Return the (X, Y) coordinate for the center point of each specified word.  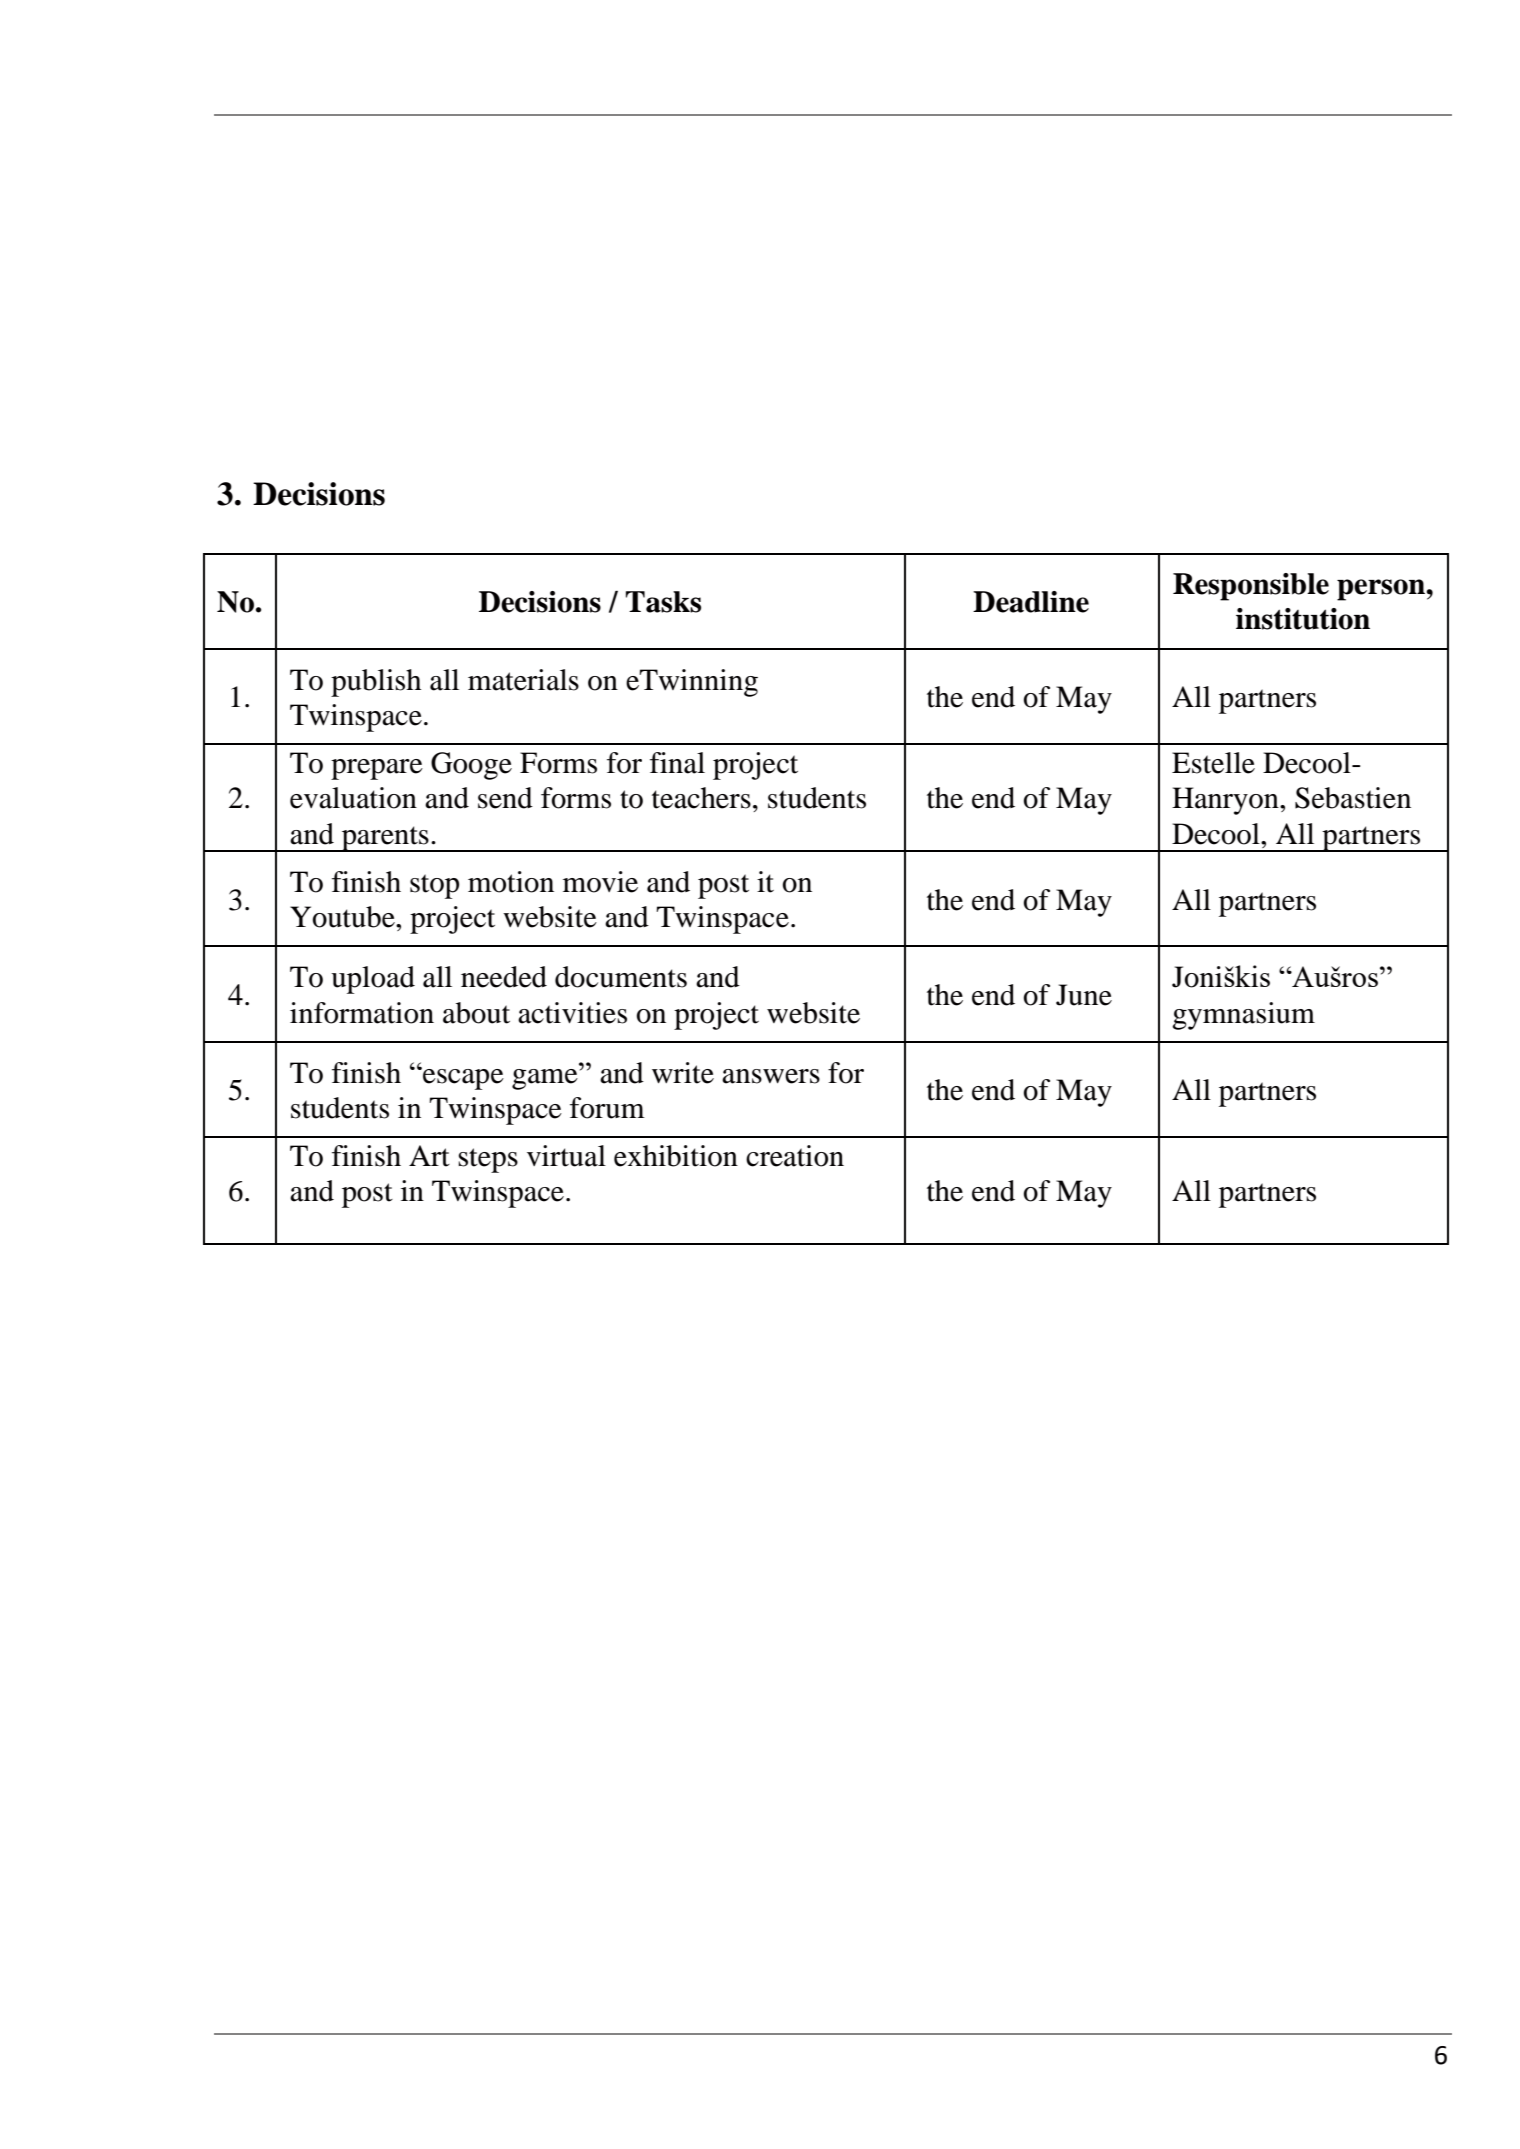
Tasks (663, 602)
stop (434, 886)
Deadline (1031, 602)
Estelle (1213, 763)
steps (488, 1160)
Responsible (1251, 587)
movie (600, 882)
